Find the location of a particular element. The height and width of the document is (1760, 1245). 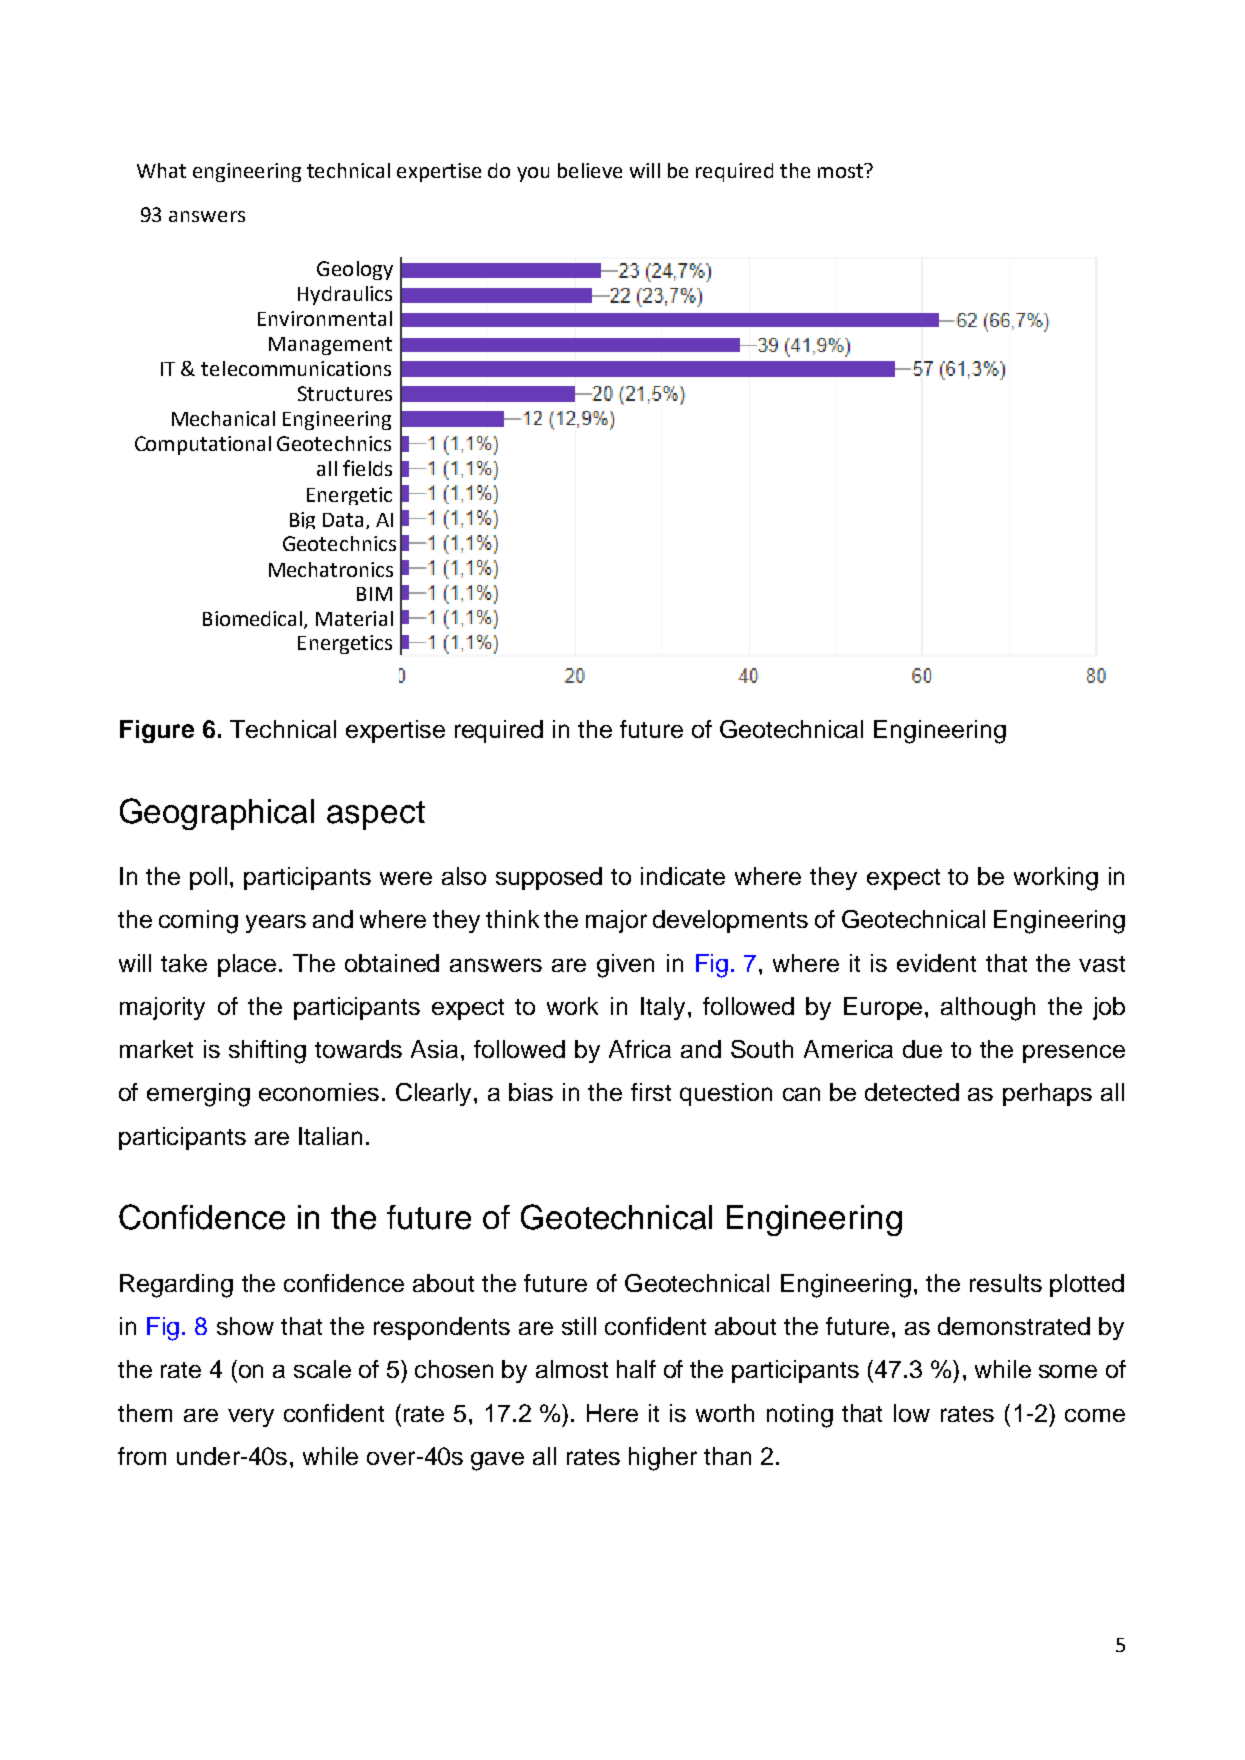

indicate is located at coordinates (683, 876).
